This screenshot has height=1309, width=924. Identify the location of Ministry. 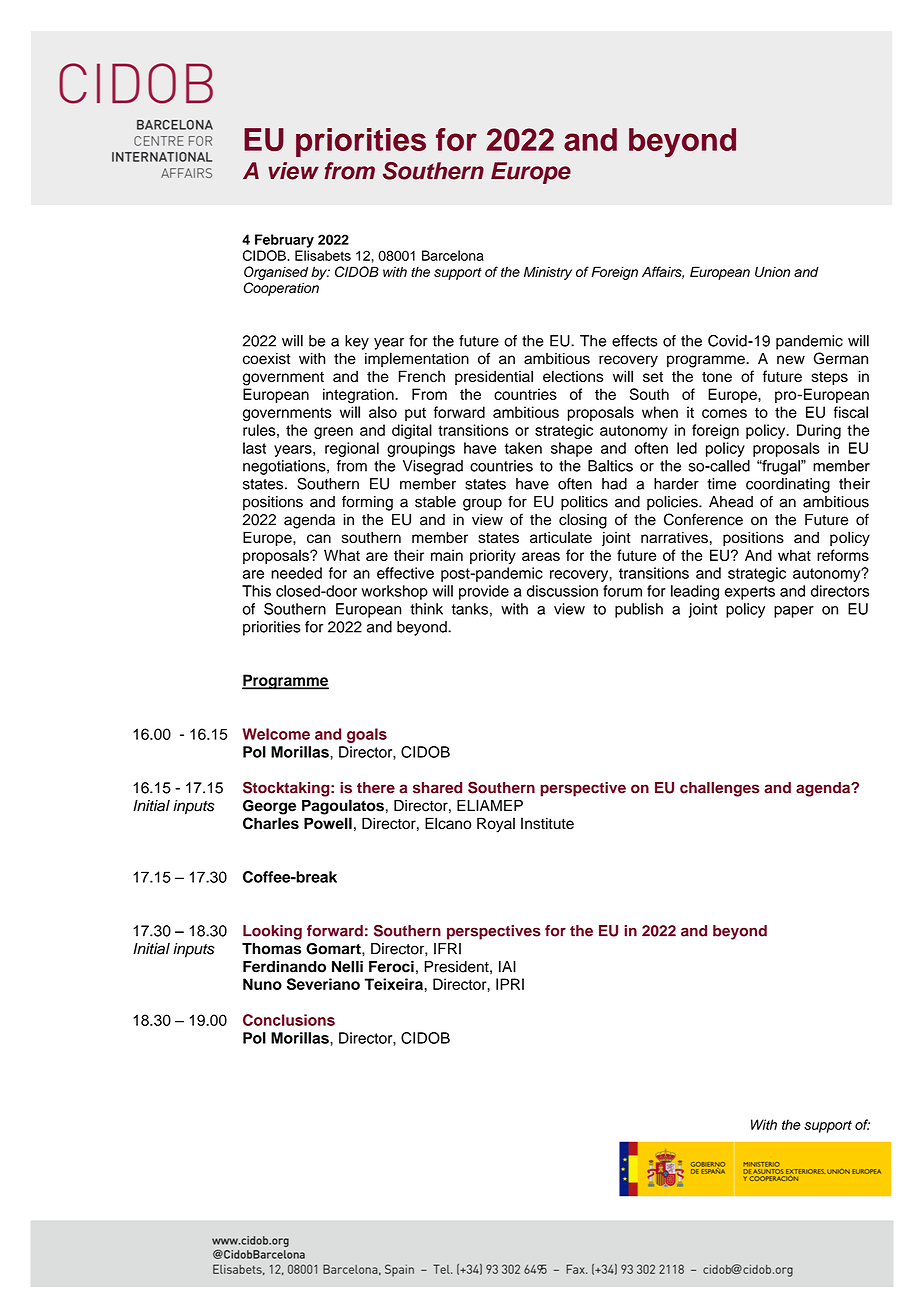
(548, 273).
